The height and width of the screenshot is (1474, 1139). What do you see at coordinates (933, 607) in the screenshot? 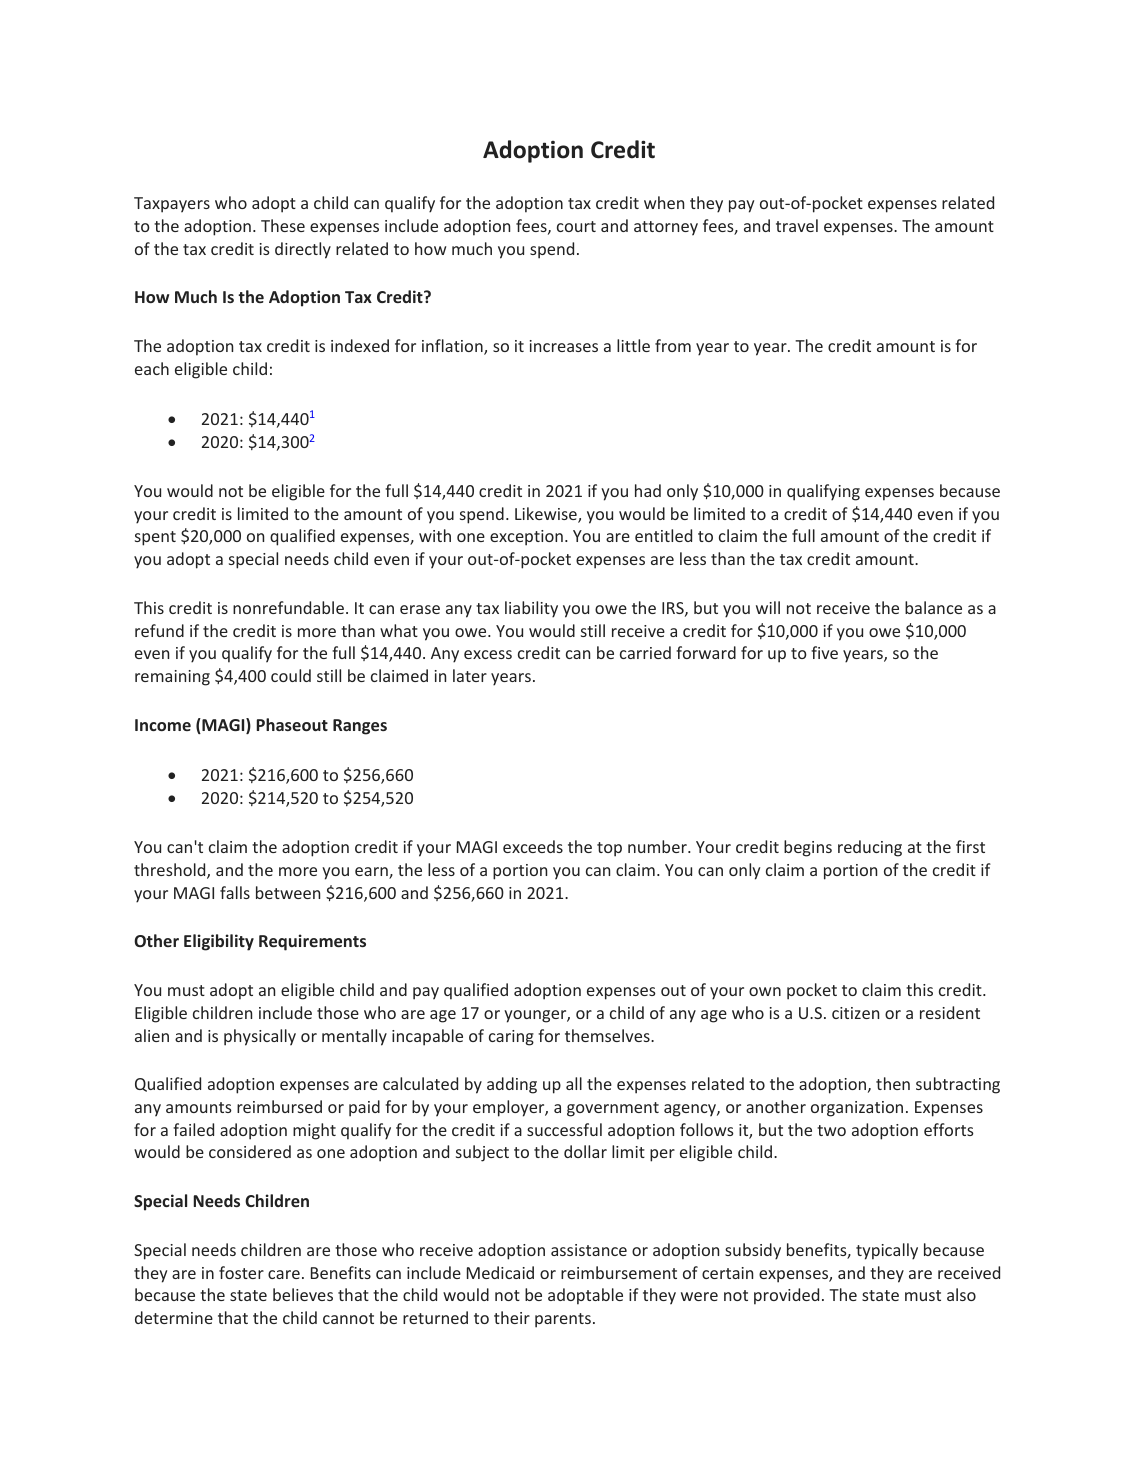
I see `balance` at bounding box center [933, 607].
